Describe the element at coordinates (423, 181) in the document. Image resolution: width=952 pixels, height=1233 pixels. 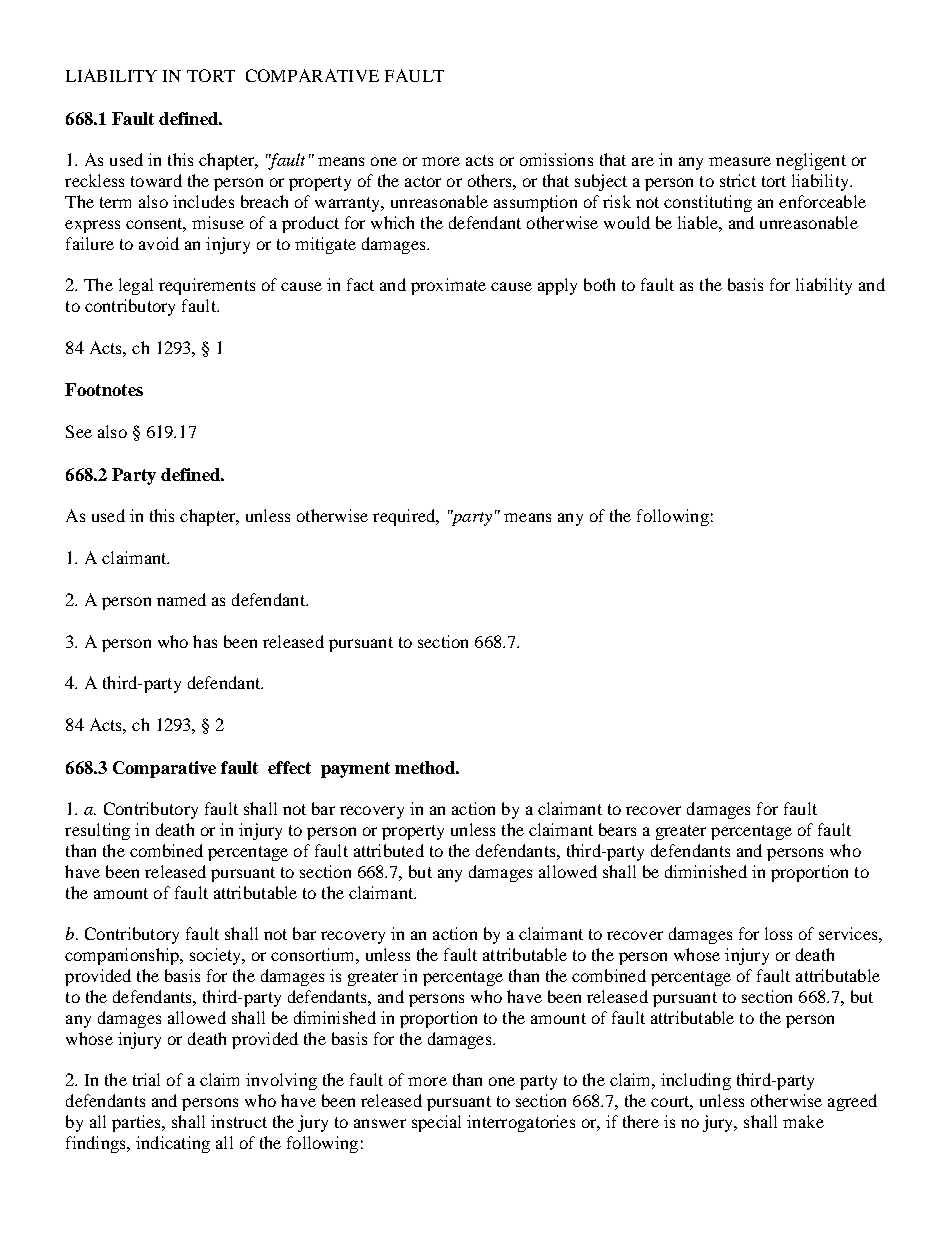
I see `actor` at that location.
